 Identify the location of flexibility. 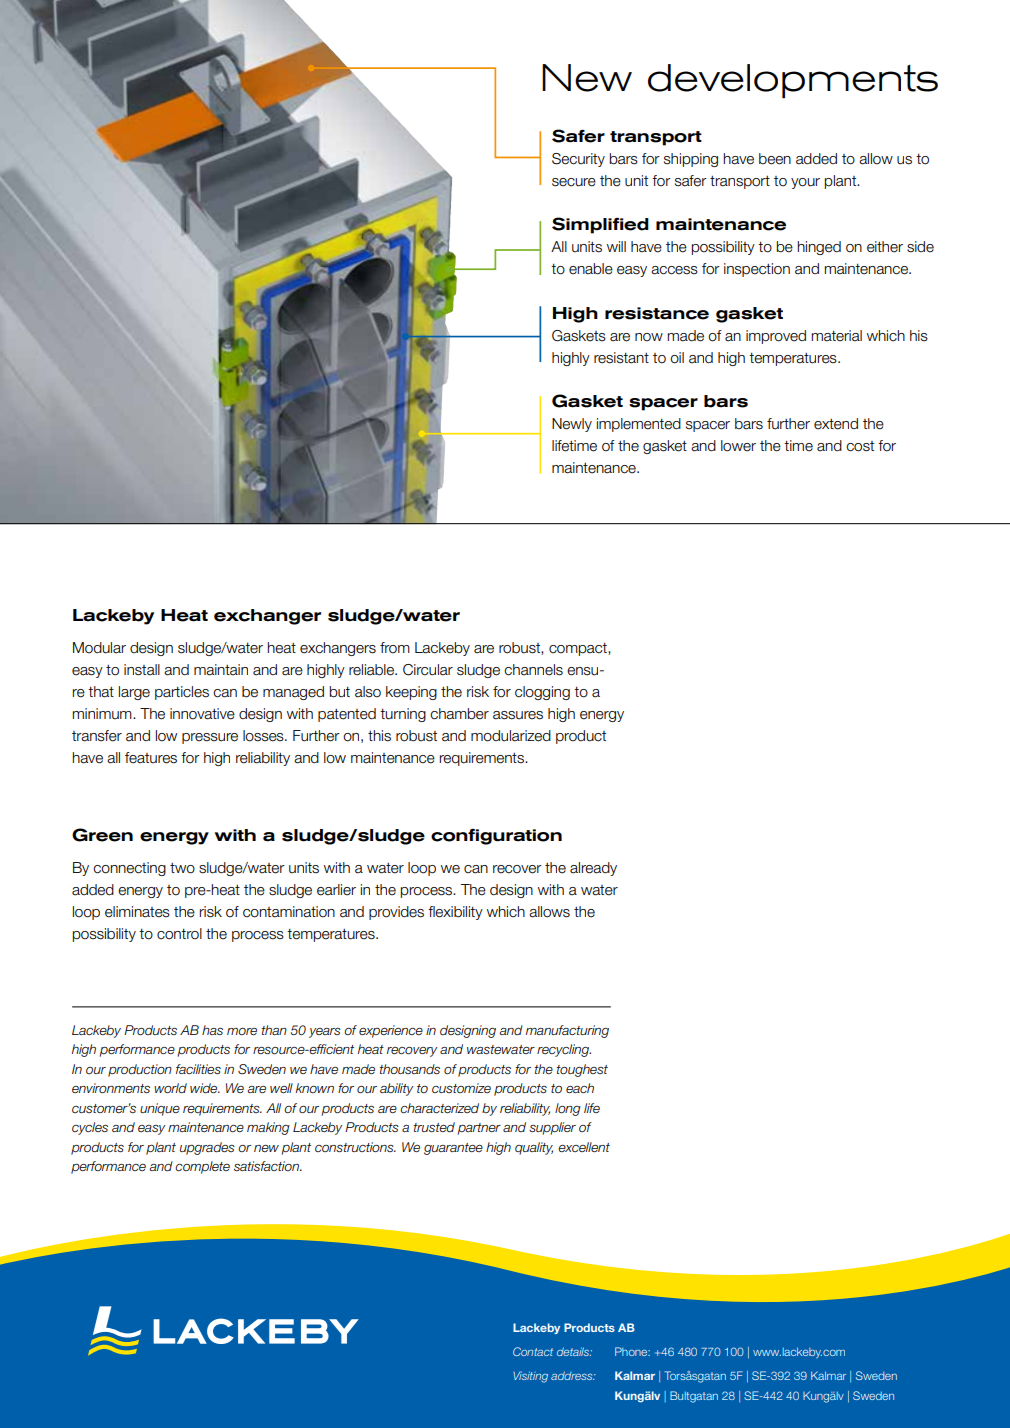
(455, 913).
